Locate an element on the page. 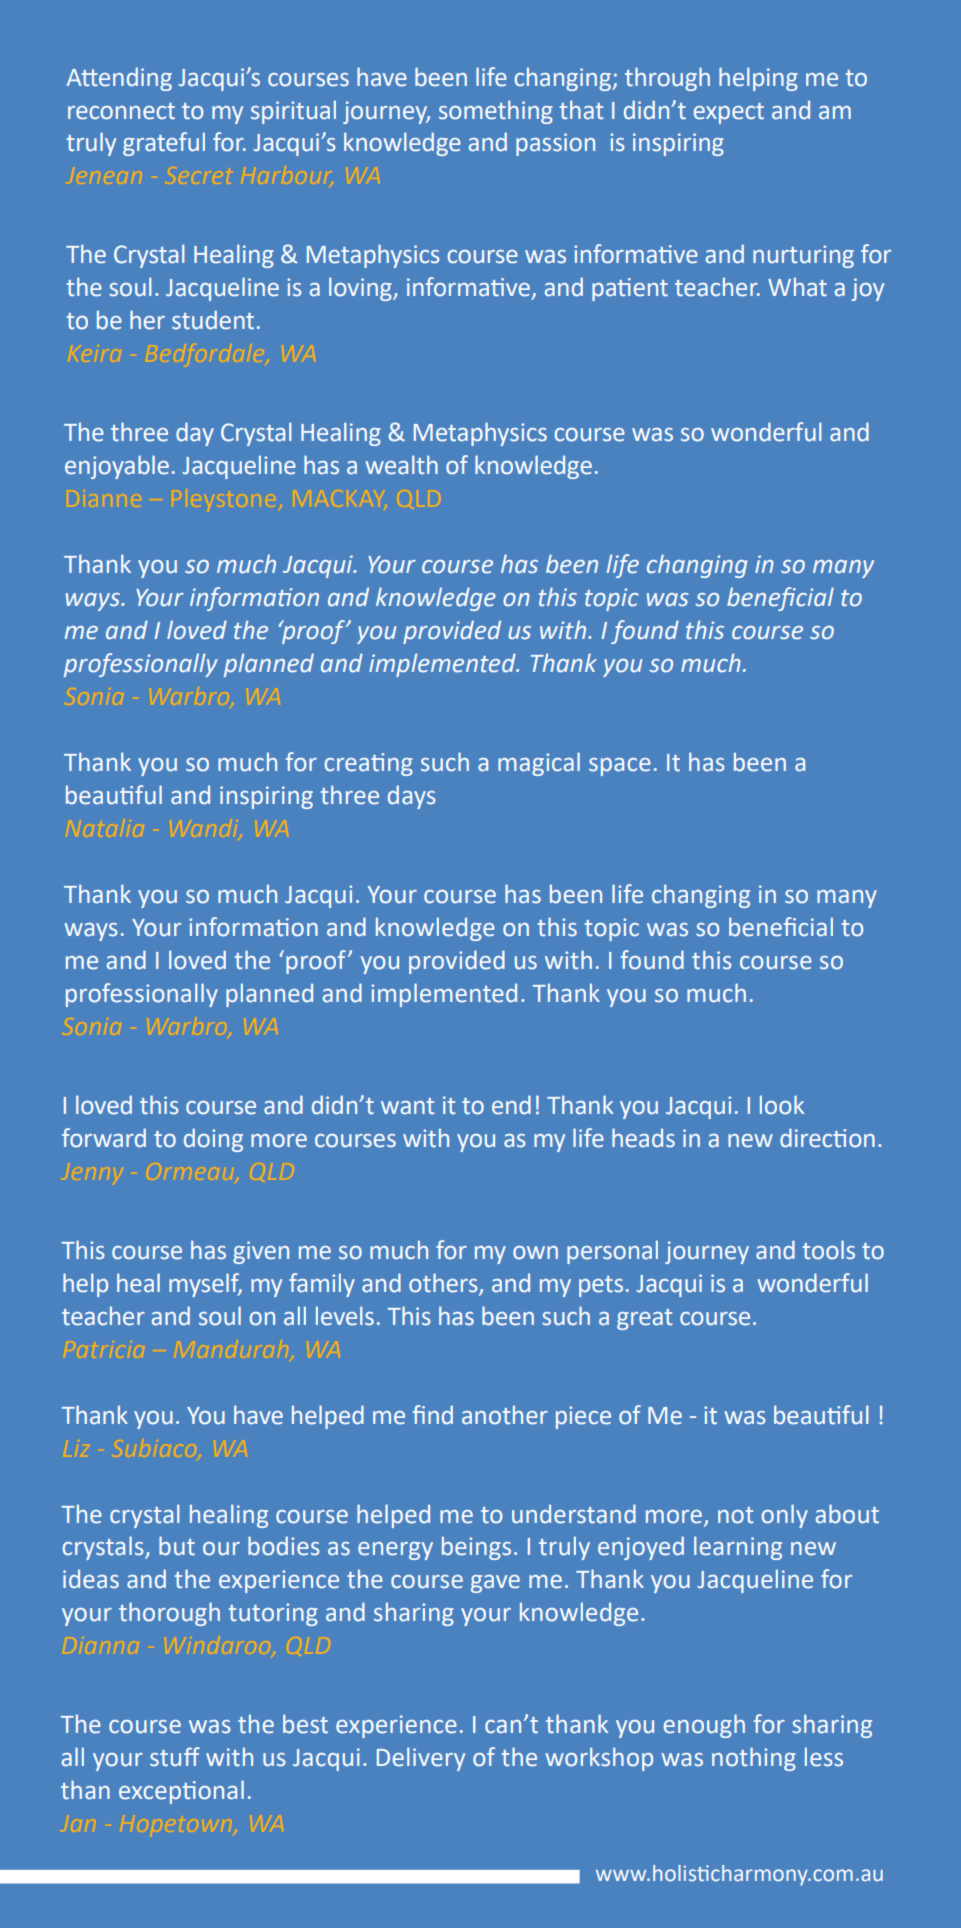 The width and height of the image is (961, 1928). magical is located at coordinates (539, 764).
